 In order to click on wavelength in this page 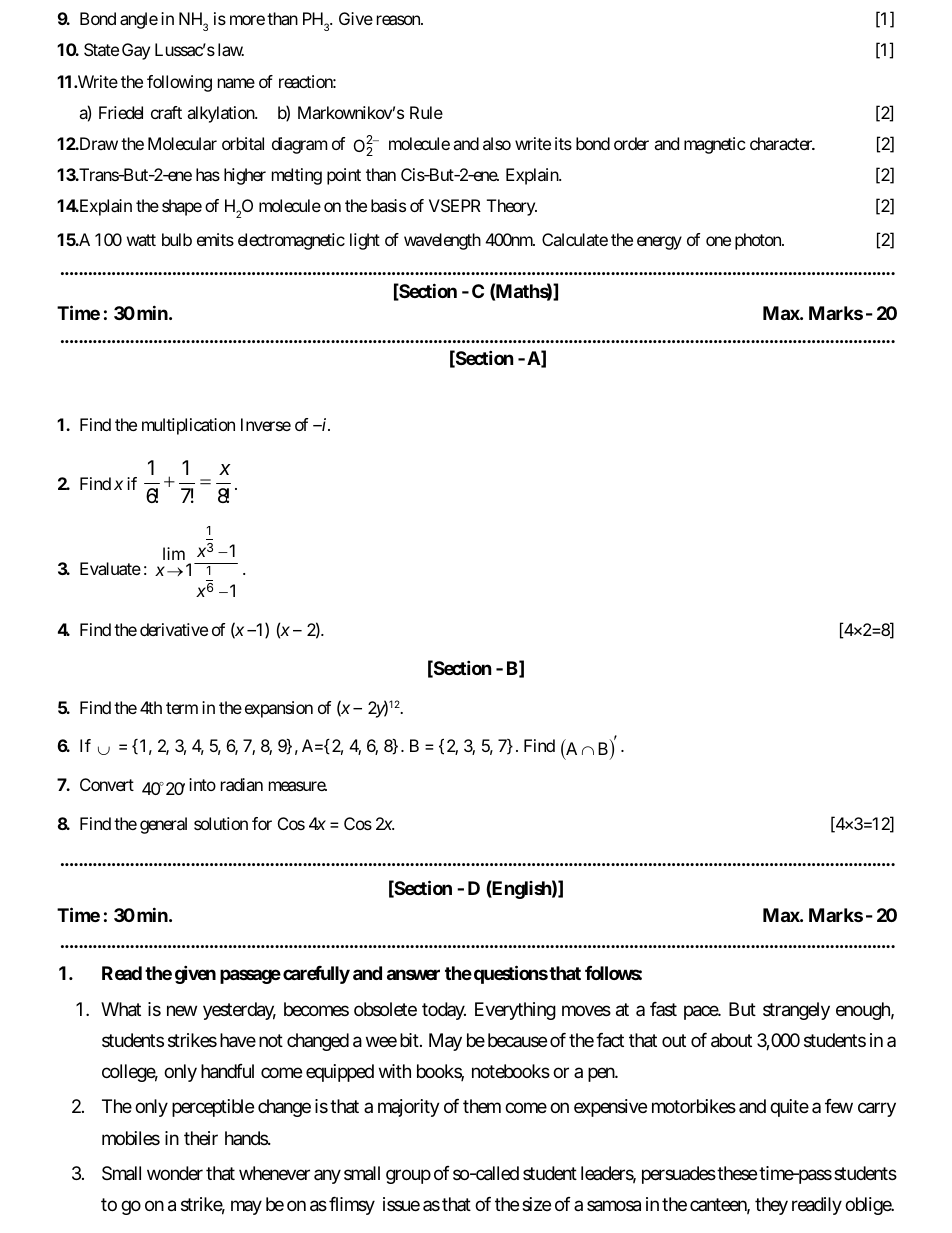, I will do `click(442, 241)`.
